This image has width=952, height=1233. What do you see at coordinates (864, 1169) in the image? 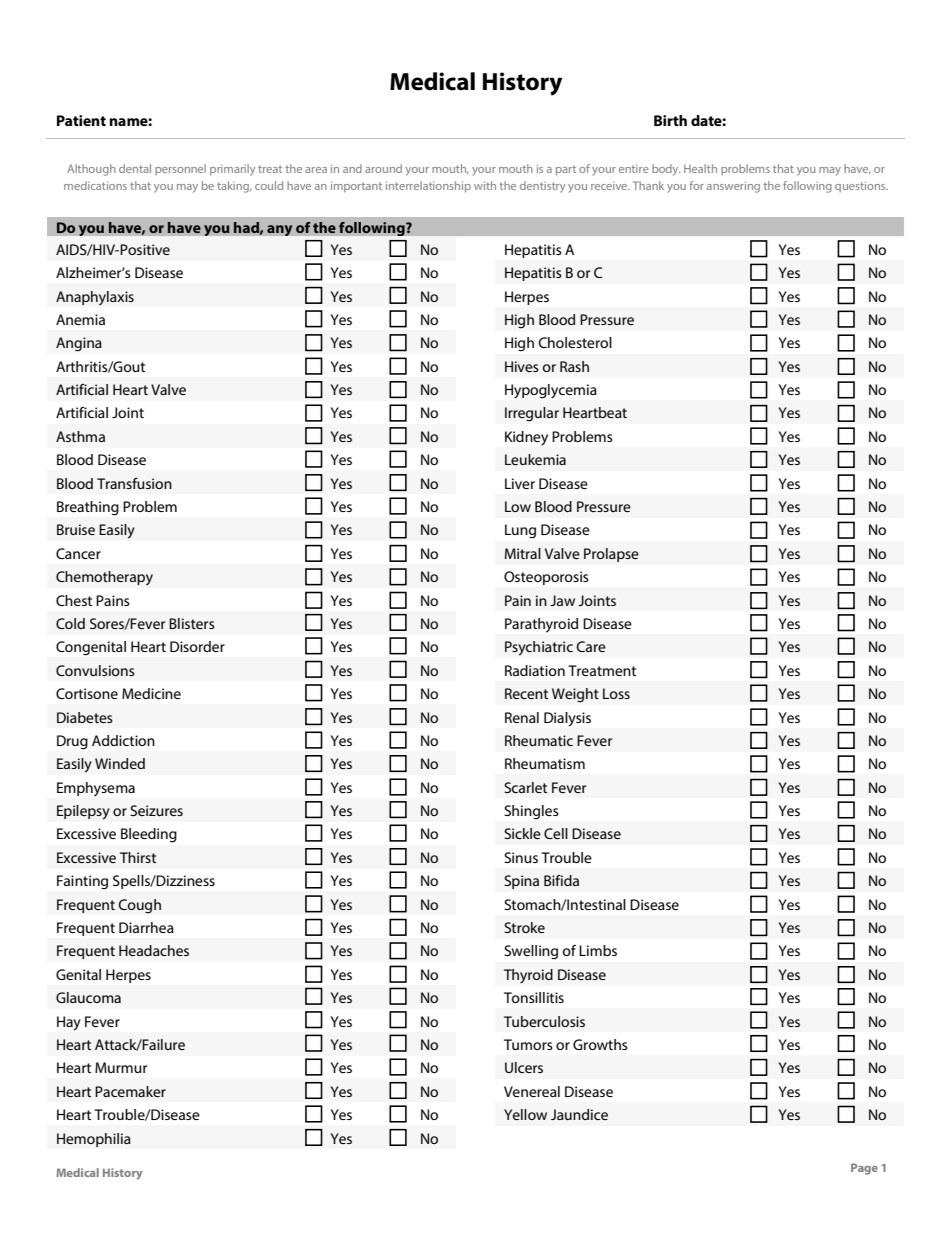
I see `Page` at bounding box center [864, 1169].
